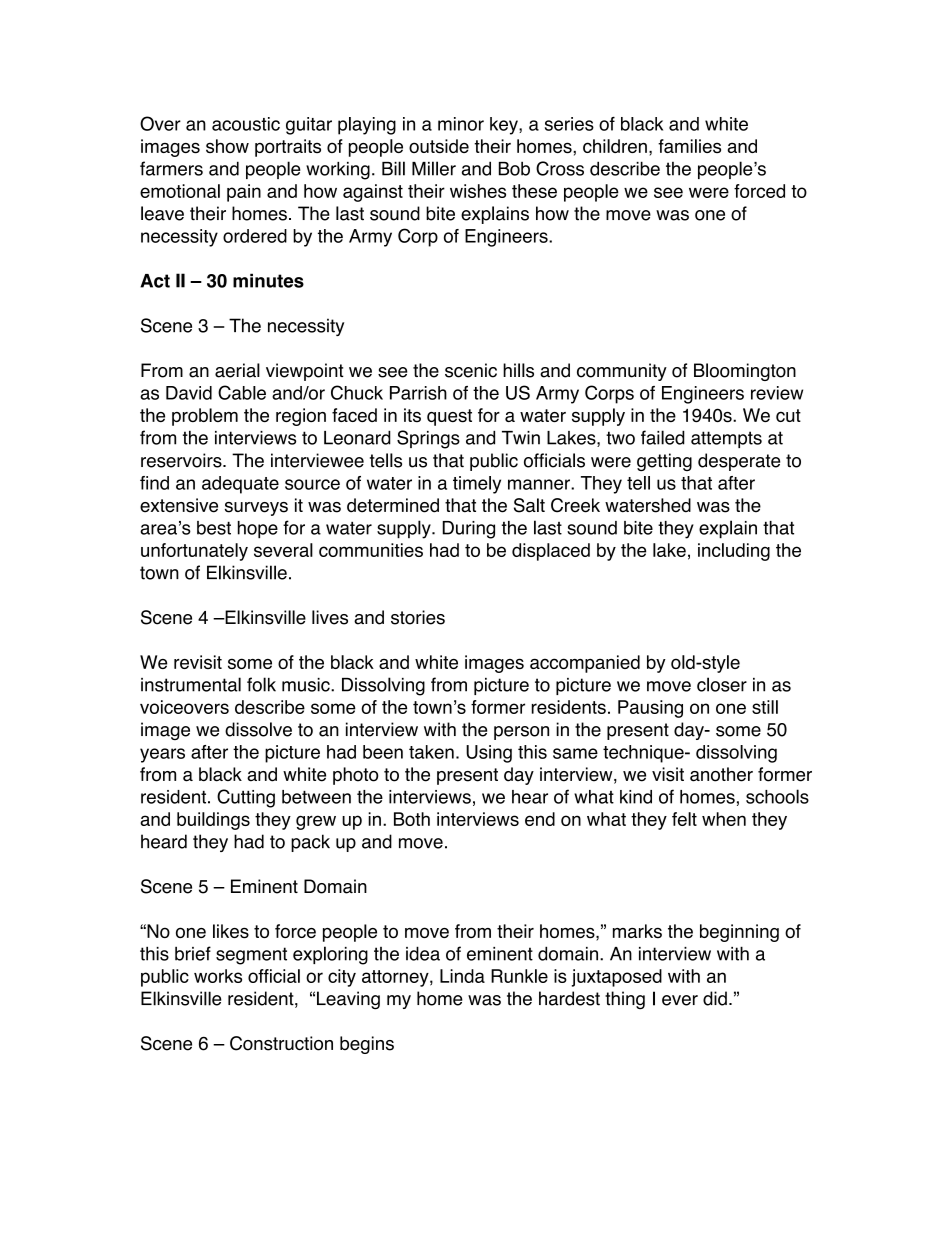 This image has width=952, height=1233. Describe the element at coordinates (431, 752) in the image. I see `taken` at that location.
